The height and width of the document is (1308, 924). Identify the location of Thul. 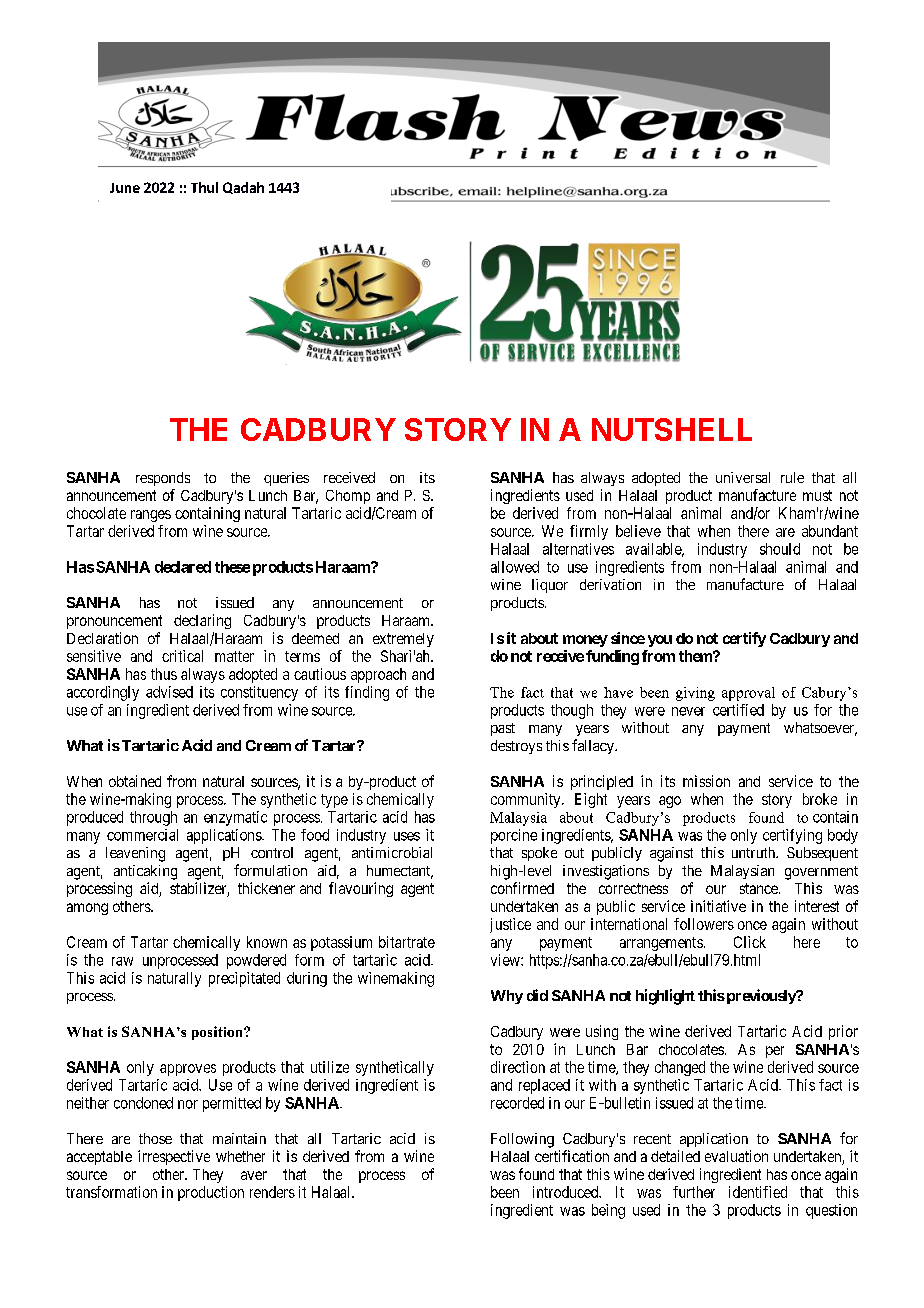
(204, 187).
